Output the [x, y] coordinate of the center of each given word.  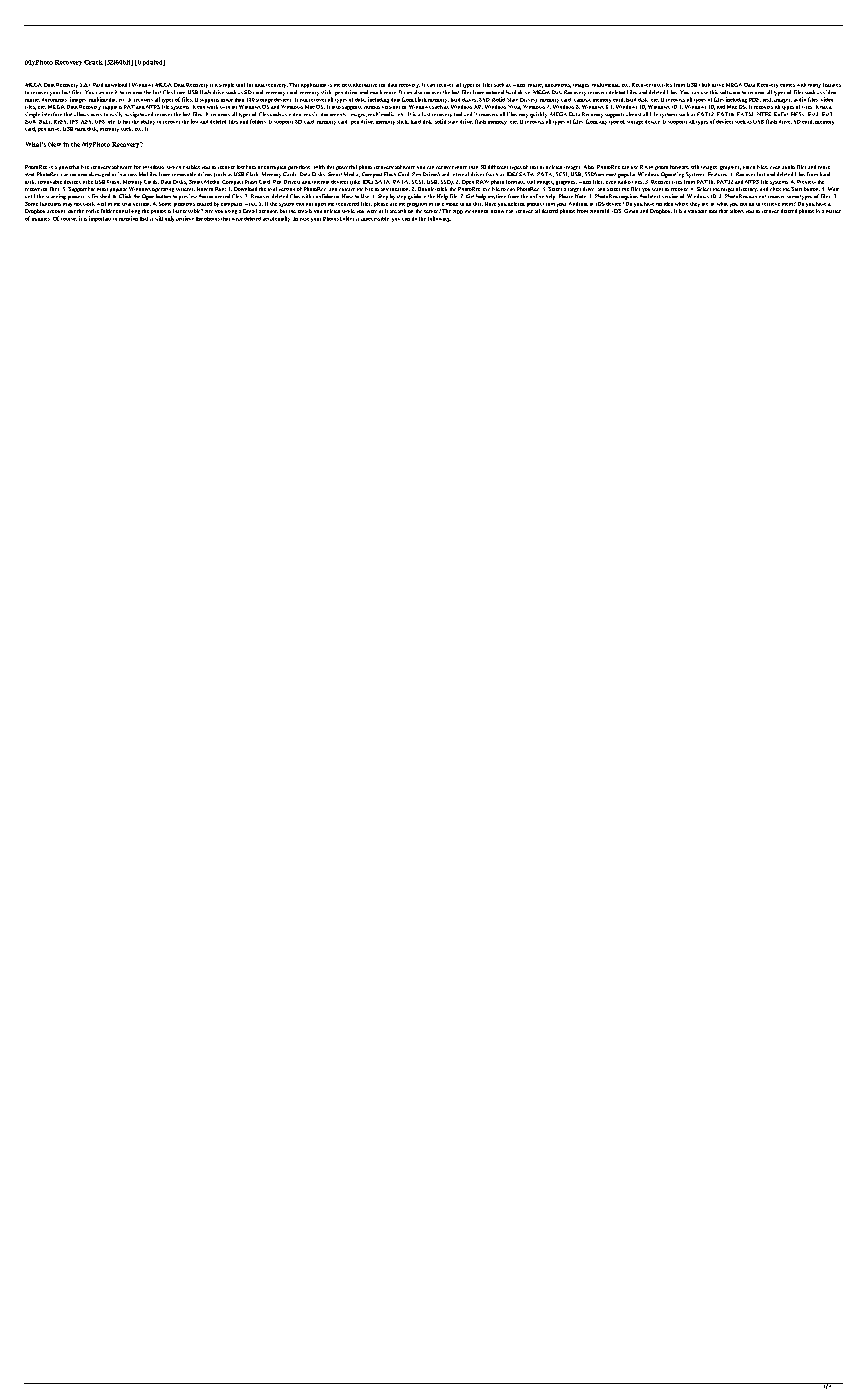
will [159, 218]
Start [796, 189]
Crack [93, 62]
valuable [697, 211]
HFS [797, 114]
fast [426, 114]
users [96, 115]
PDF [755, 100]
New [54, 144]
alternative [365, 85]
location [400, 189]
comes [787, 85]
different [498, 167]
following [439, 219]
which [174, 167]
